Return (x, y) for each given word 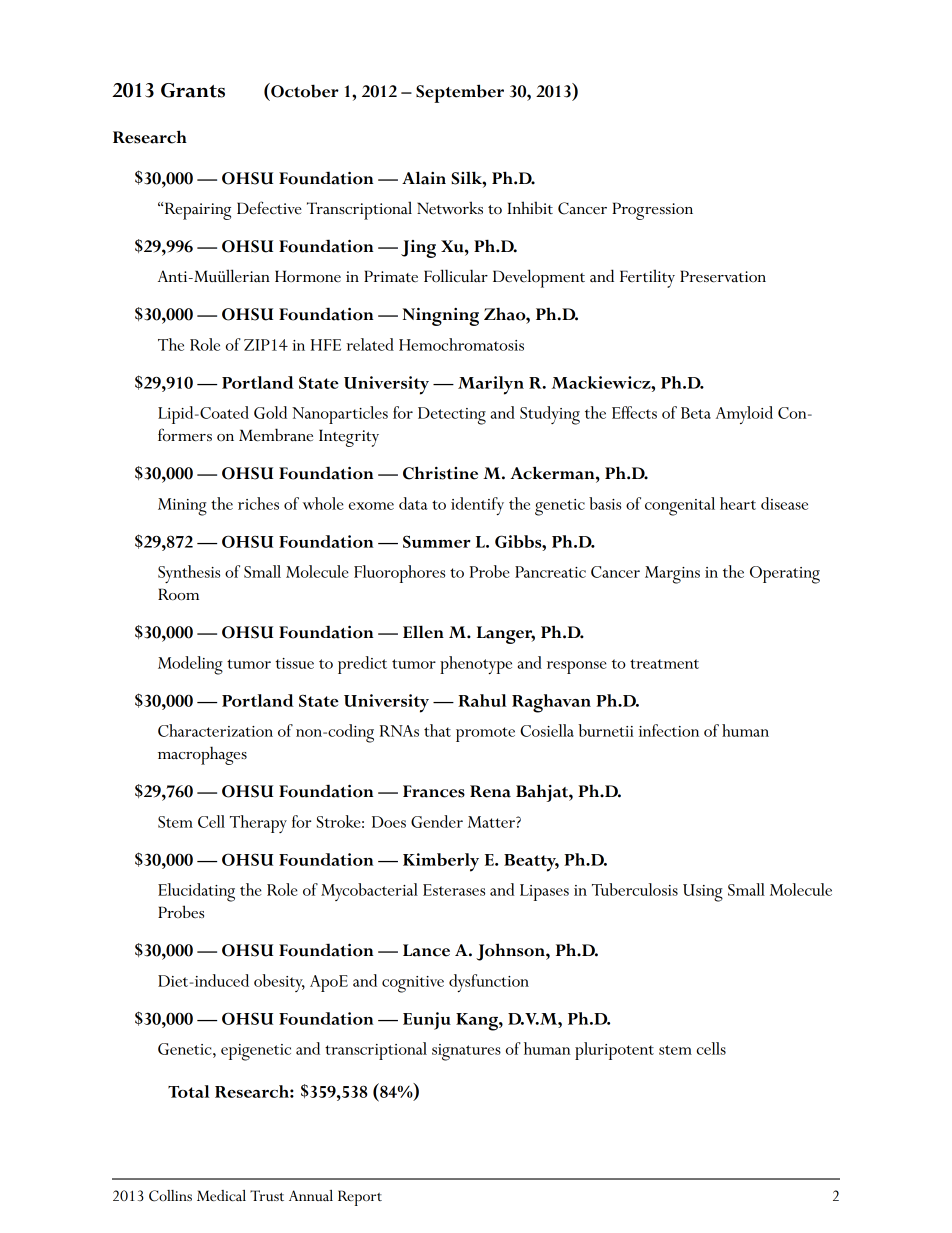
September (460, 93)
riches (258, 503)
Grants (193, 90)
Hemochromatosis (461, 344)
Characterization (215, 730)
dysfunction (489, 983)
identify (477, 506)
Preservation (723, 276)
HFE (326, 345)
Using (703, 893)
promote (485, 734)
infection (669, 730)
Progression (652, 211)
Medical (221, 1195)
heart (738, 503)
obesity (279, 983)
